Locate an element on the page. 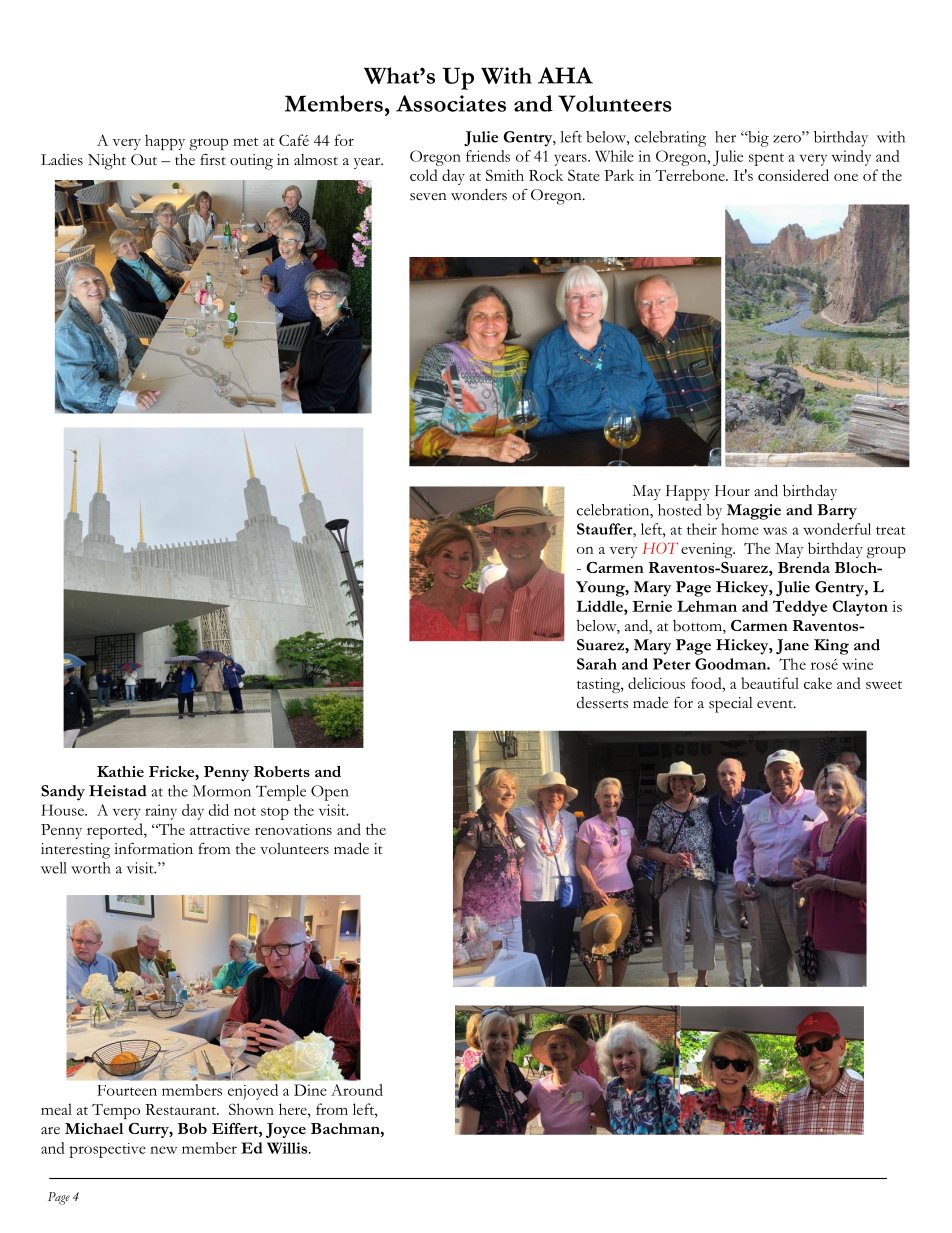  first is located at coordinates (213, 160).
